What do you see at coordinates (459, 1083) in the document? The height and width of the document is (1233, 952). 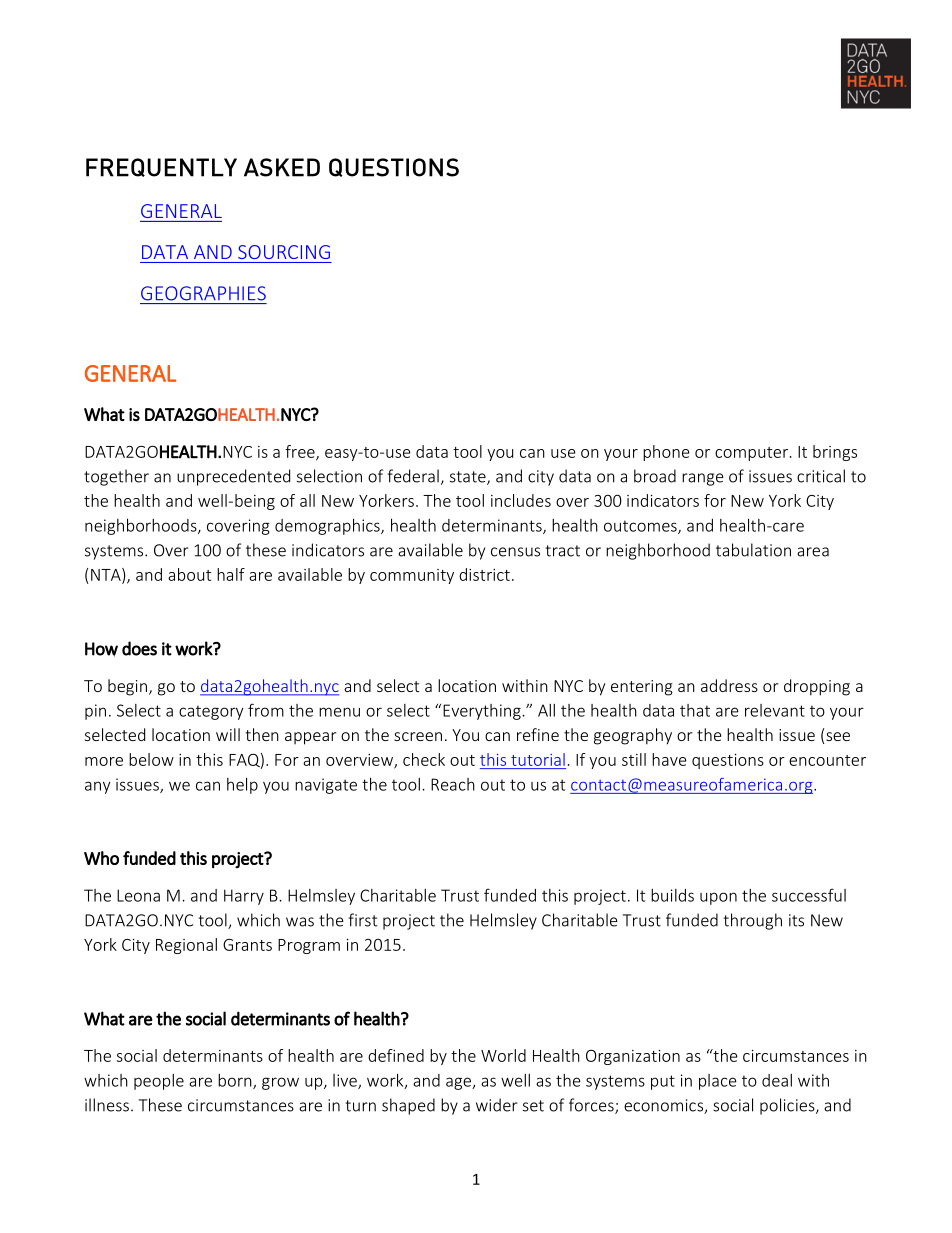 I see `age` at bounding box center [459, 1083].
